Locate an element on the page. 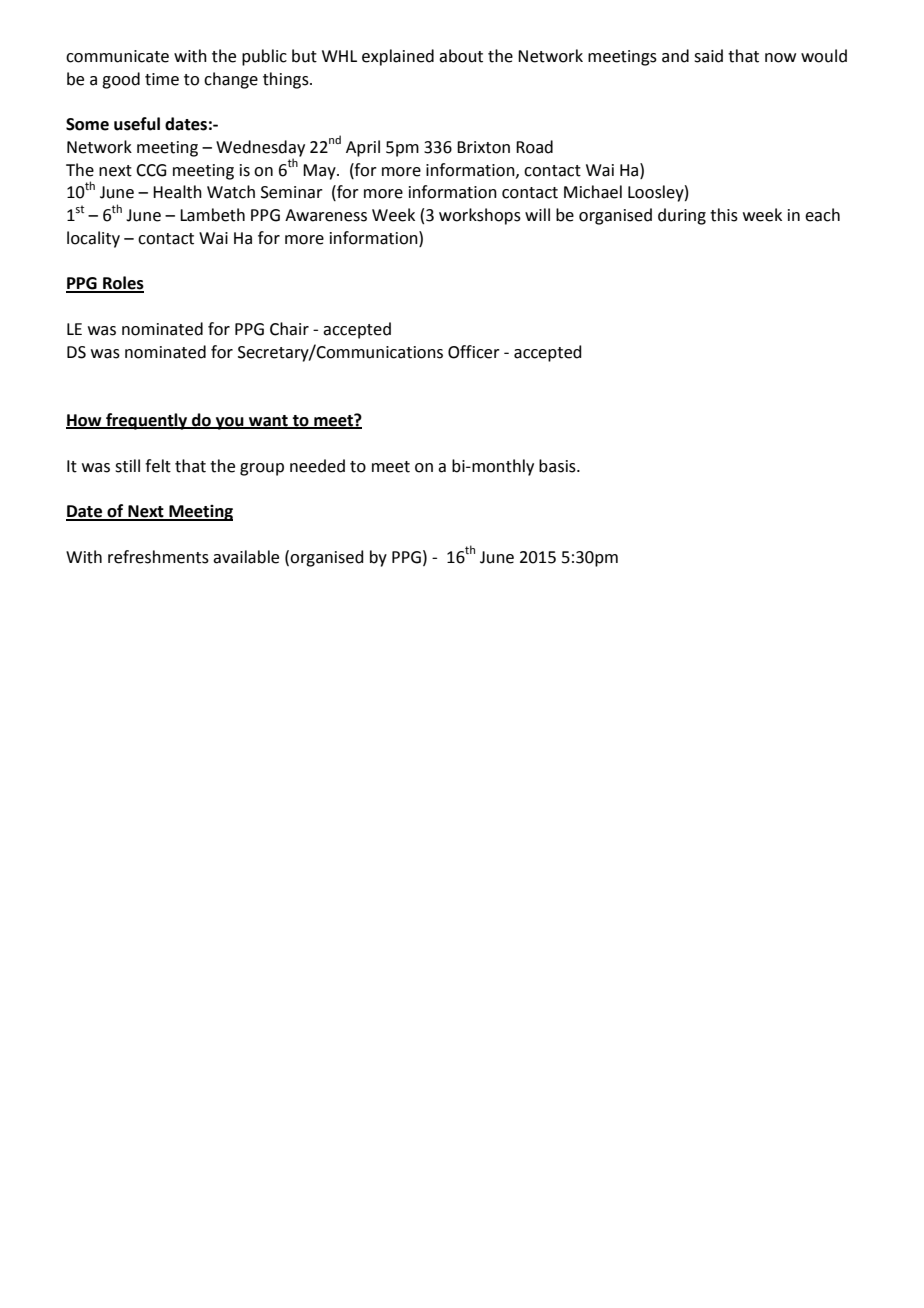 The height and width of the document is (1308, 924). refreshments is located at coordinates (158, 557).
